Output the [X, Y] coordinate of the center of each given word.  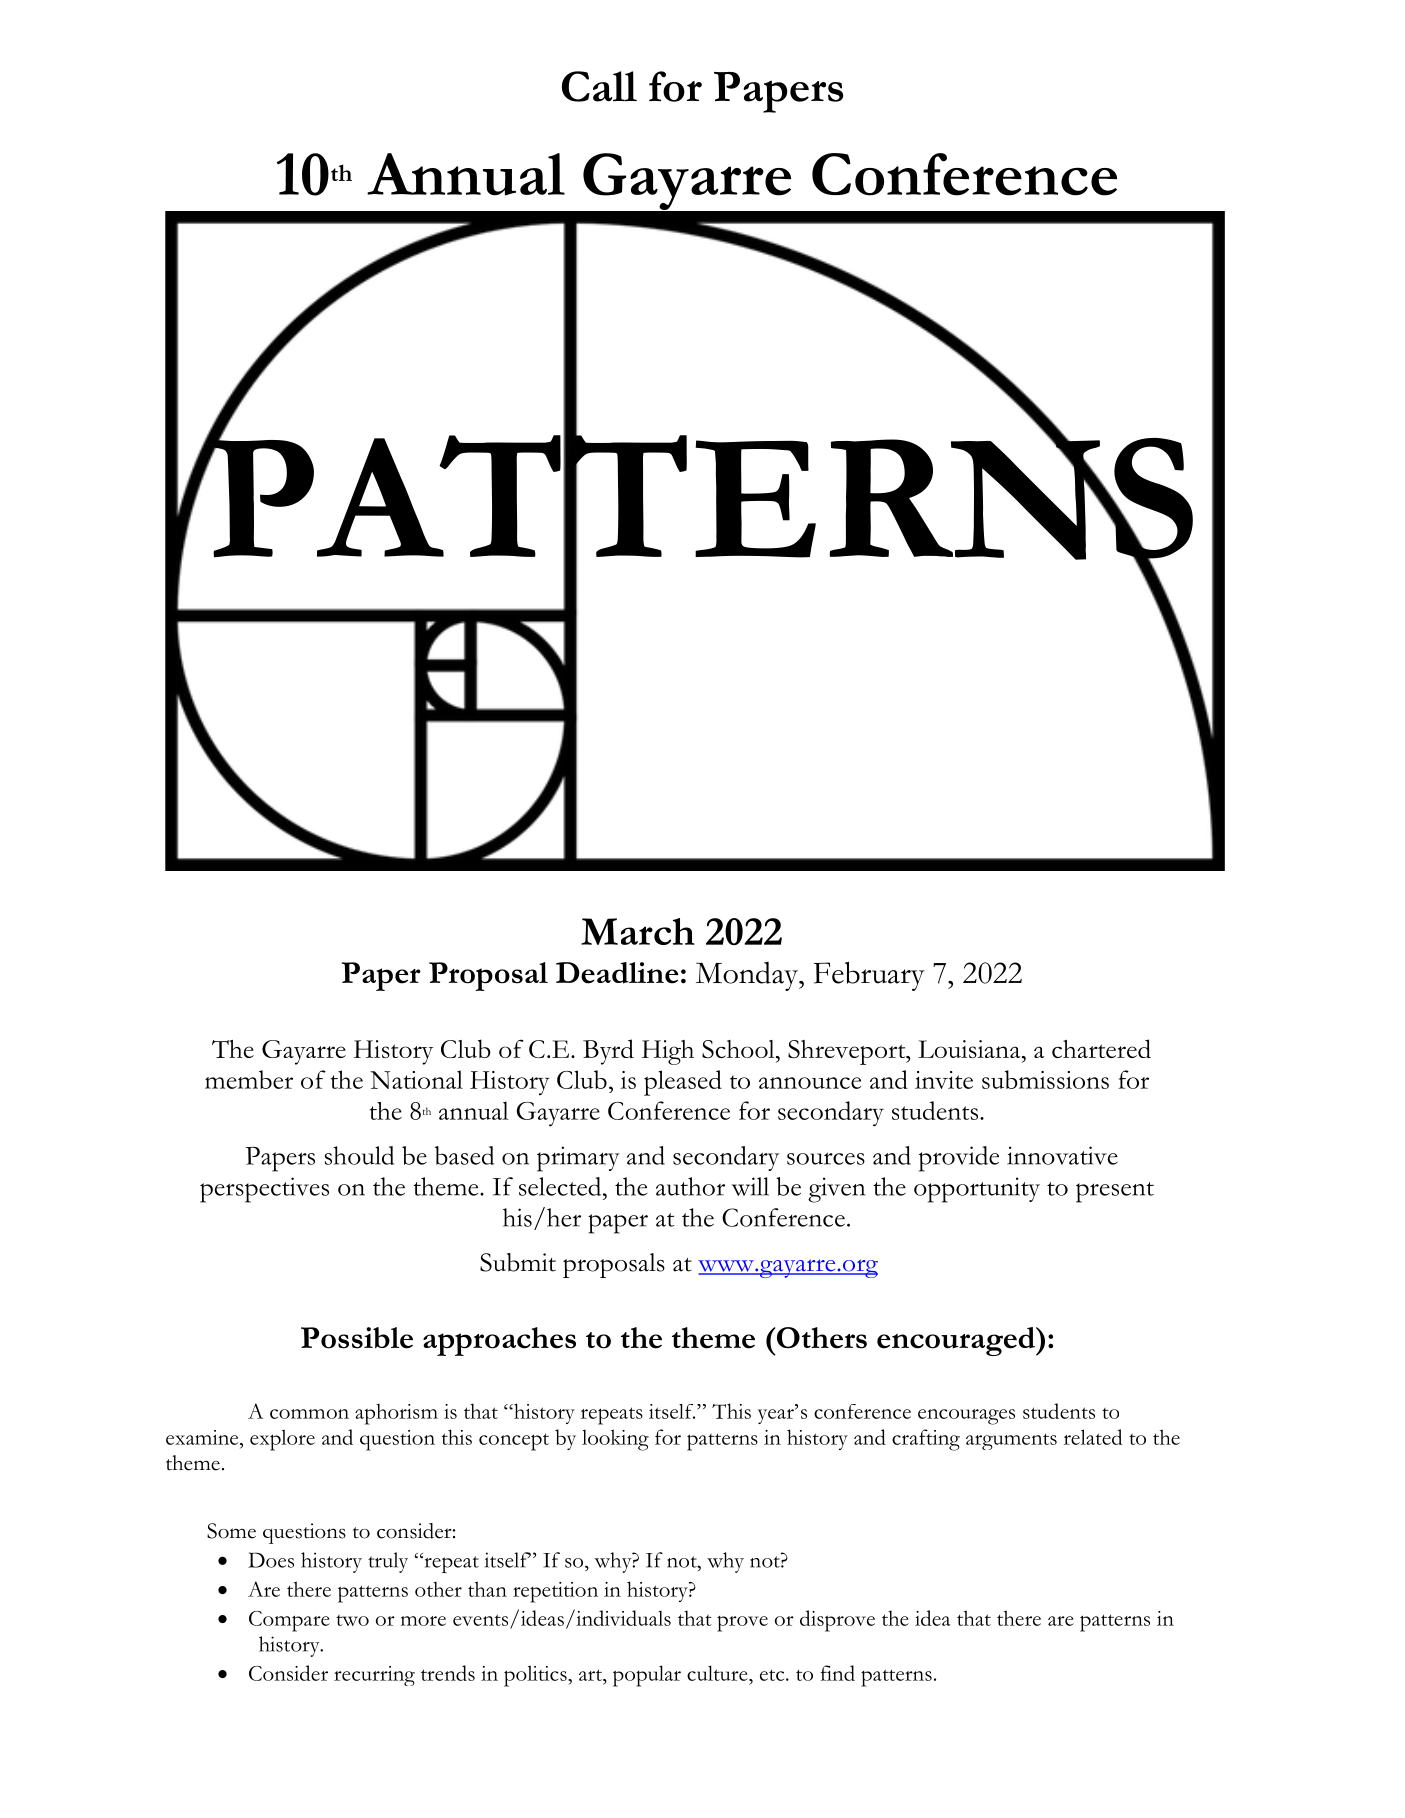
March [638, 931]
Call [599, 86]
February [869, 976]
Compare [289, 1621]
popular [647, 1676]
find [838, 1673]
